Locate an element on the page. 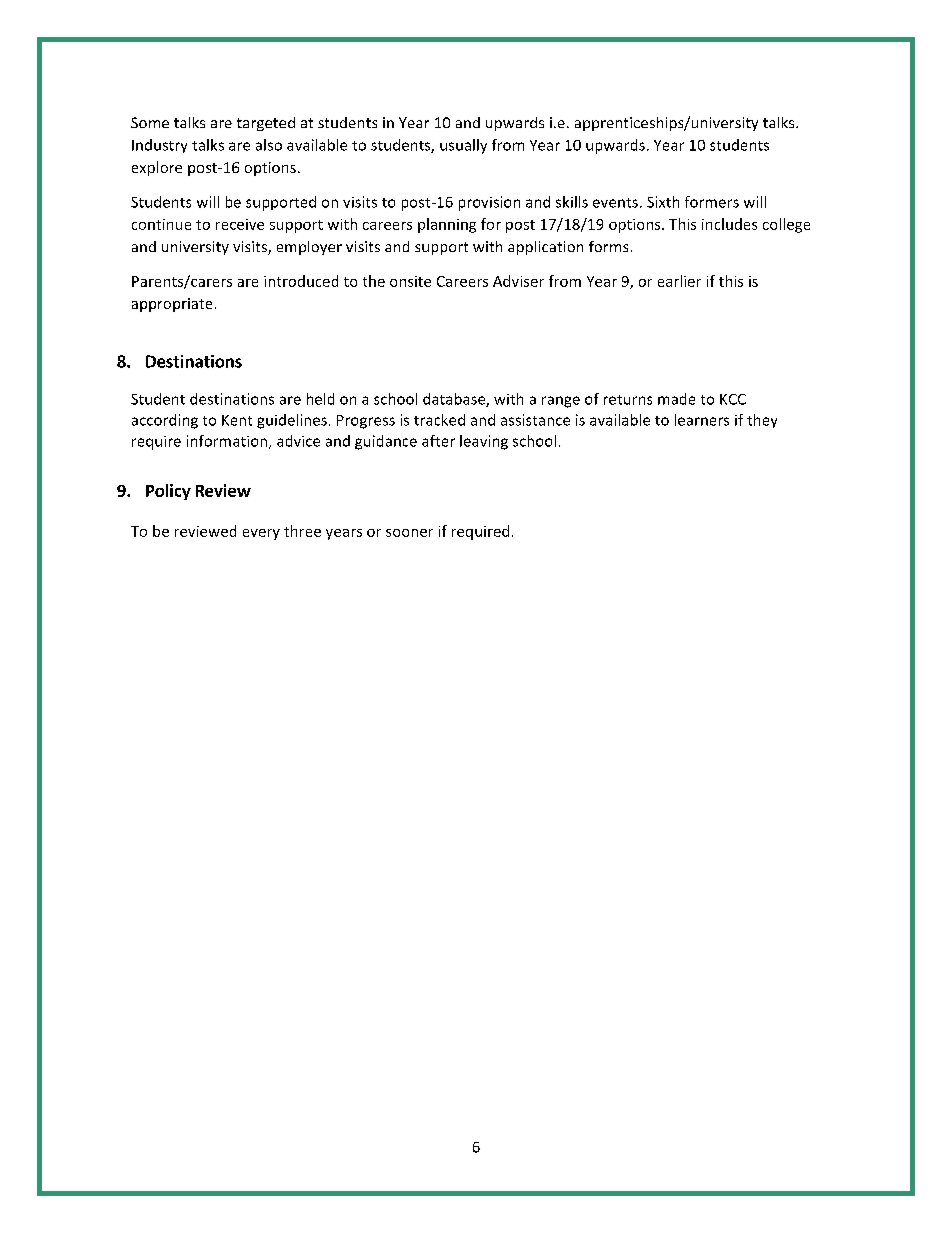 Image resolution: width=952 pixels, height=1233 pixels. sooner is located at coordinates (409, 533).
